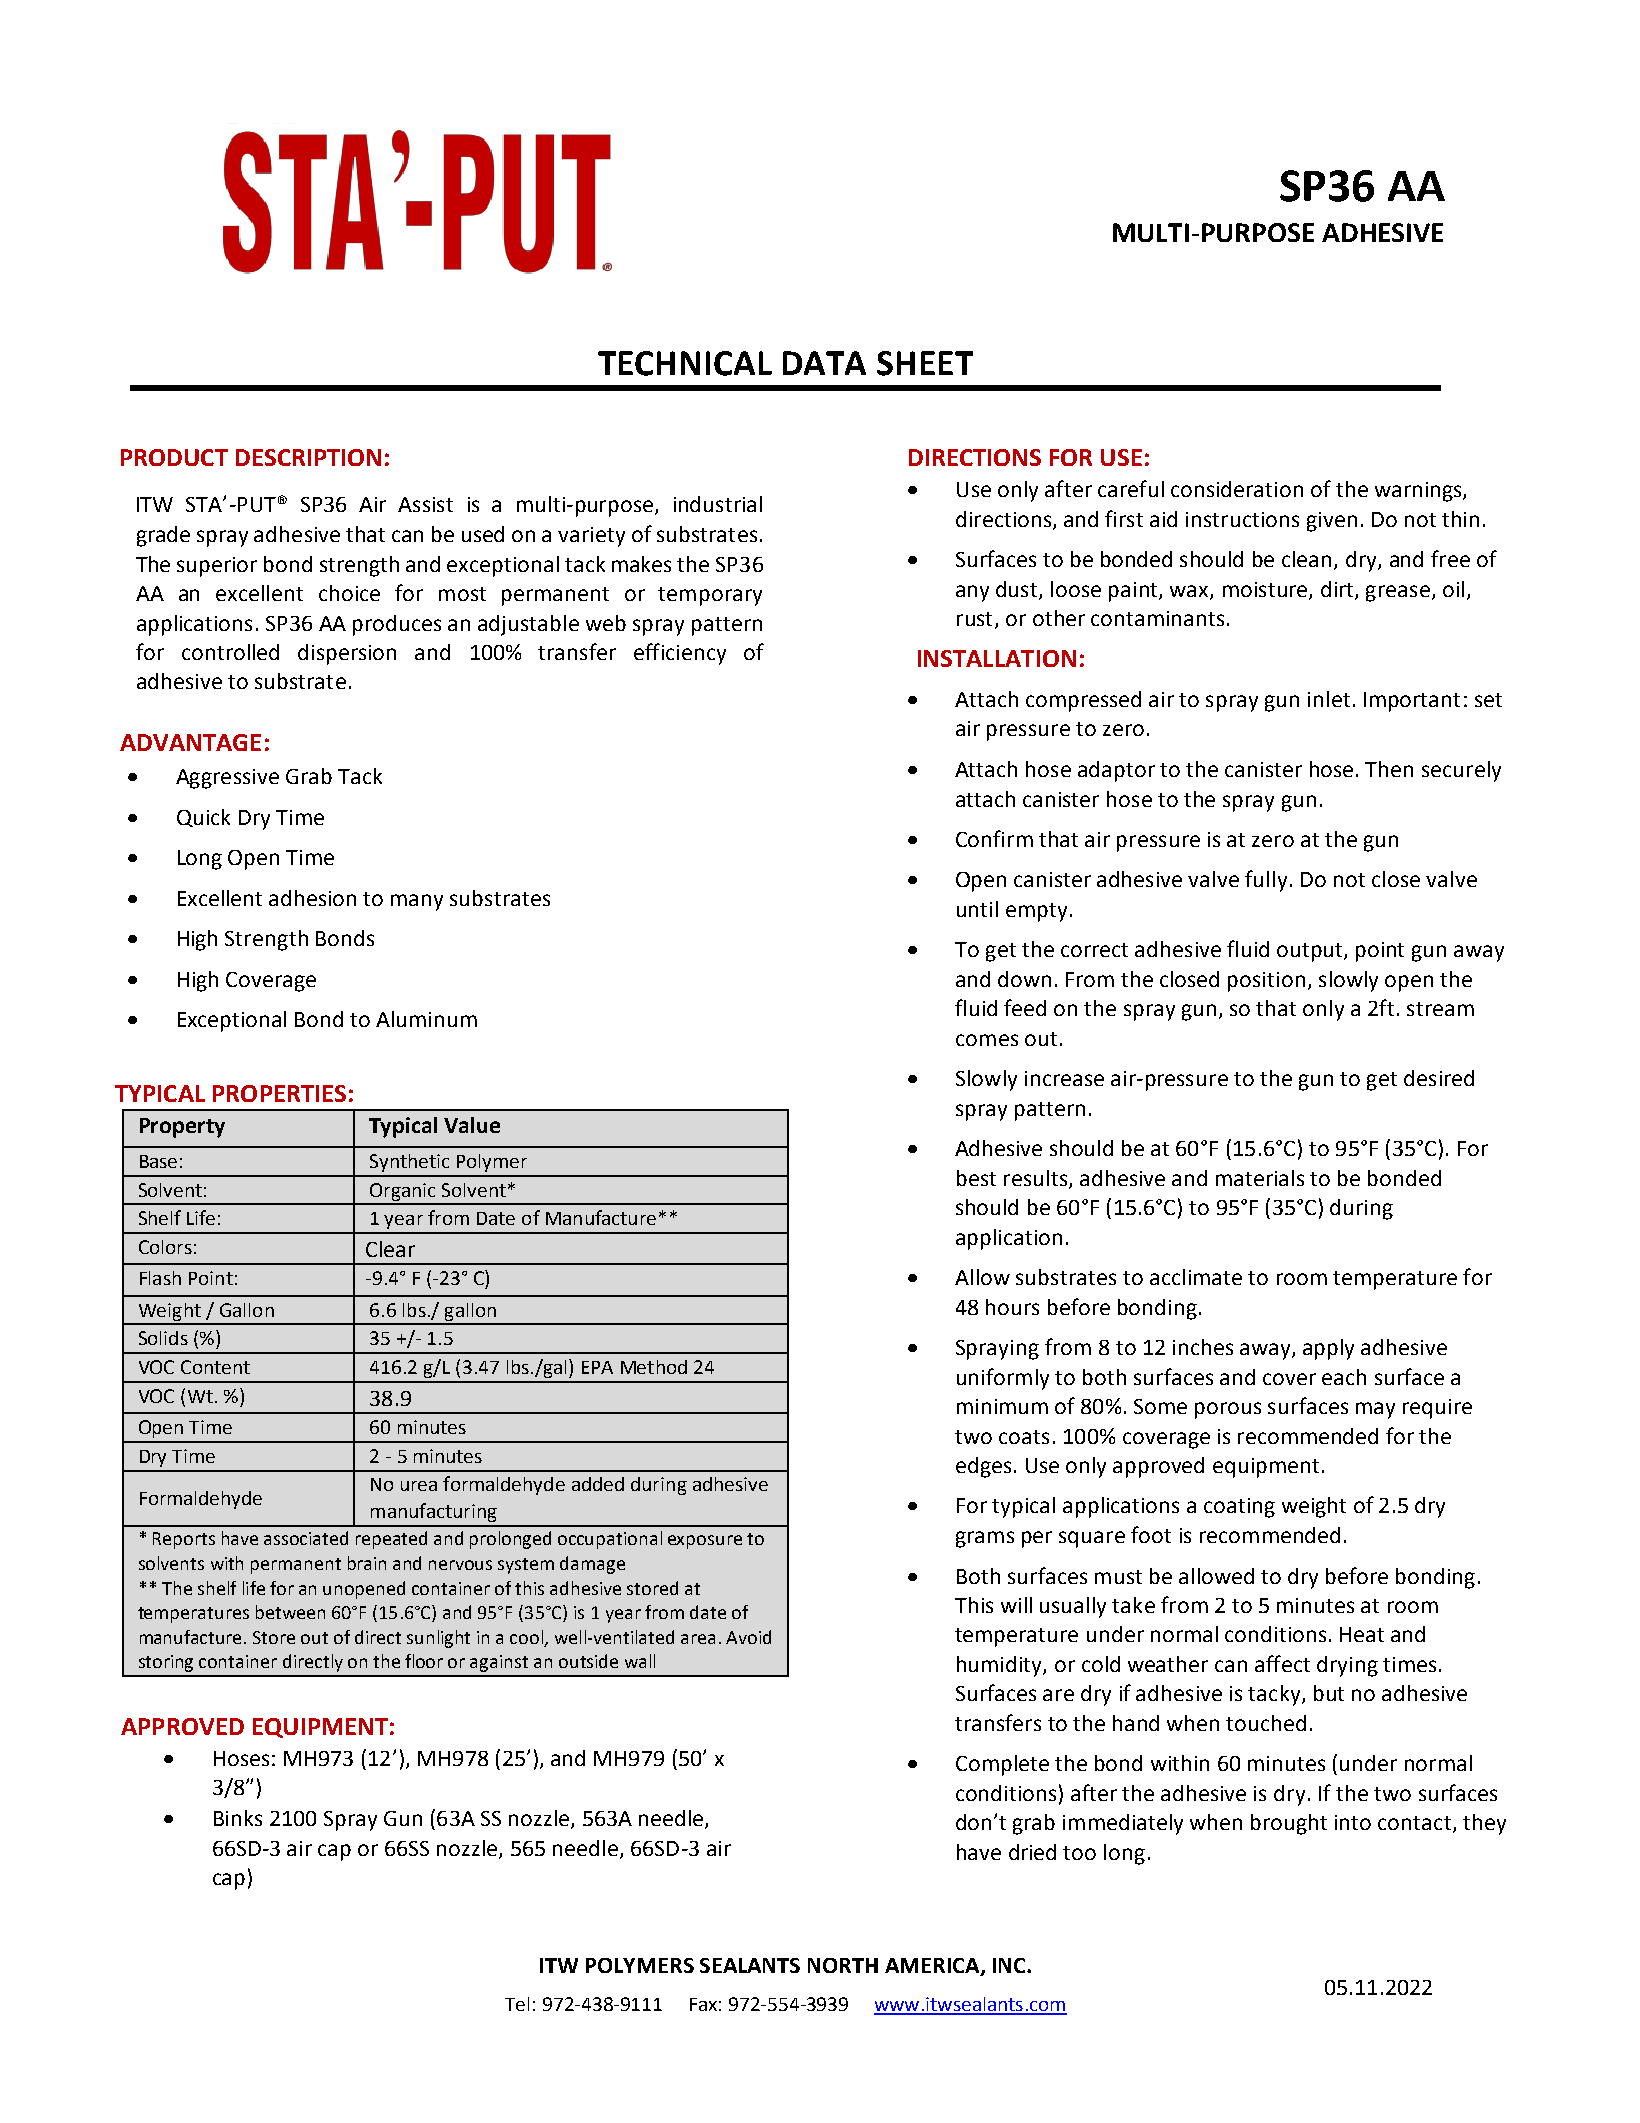 The height and width of the screenshot is (2123, 1640). What do you see at coordinates (843, 1965) in the screenshot?
I see `NORTH` at bounding box center [843, 1965].
